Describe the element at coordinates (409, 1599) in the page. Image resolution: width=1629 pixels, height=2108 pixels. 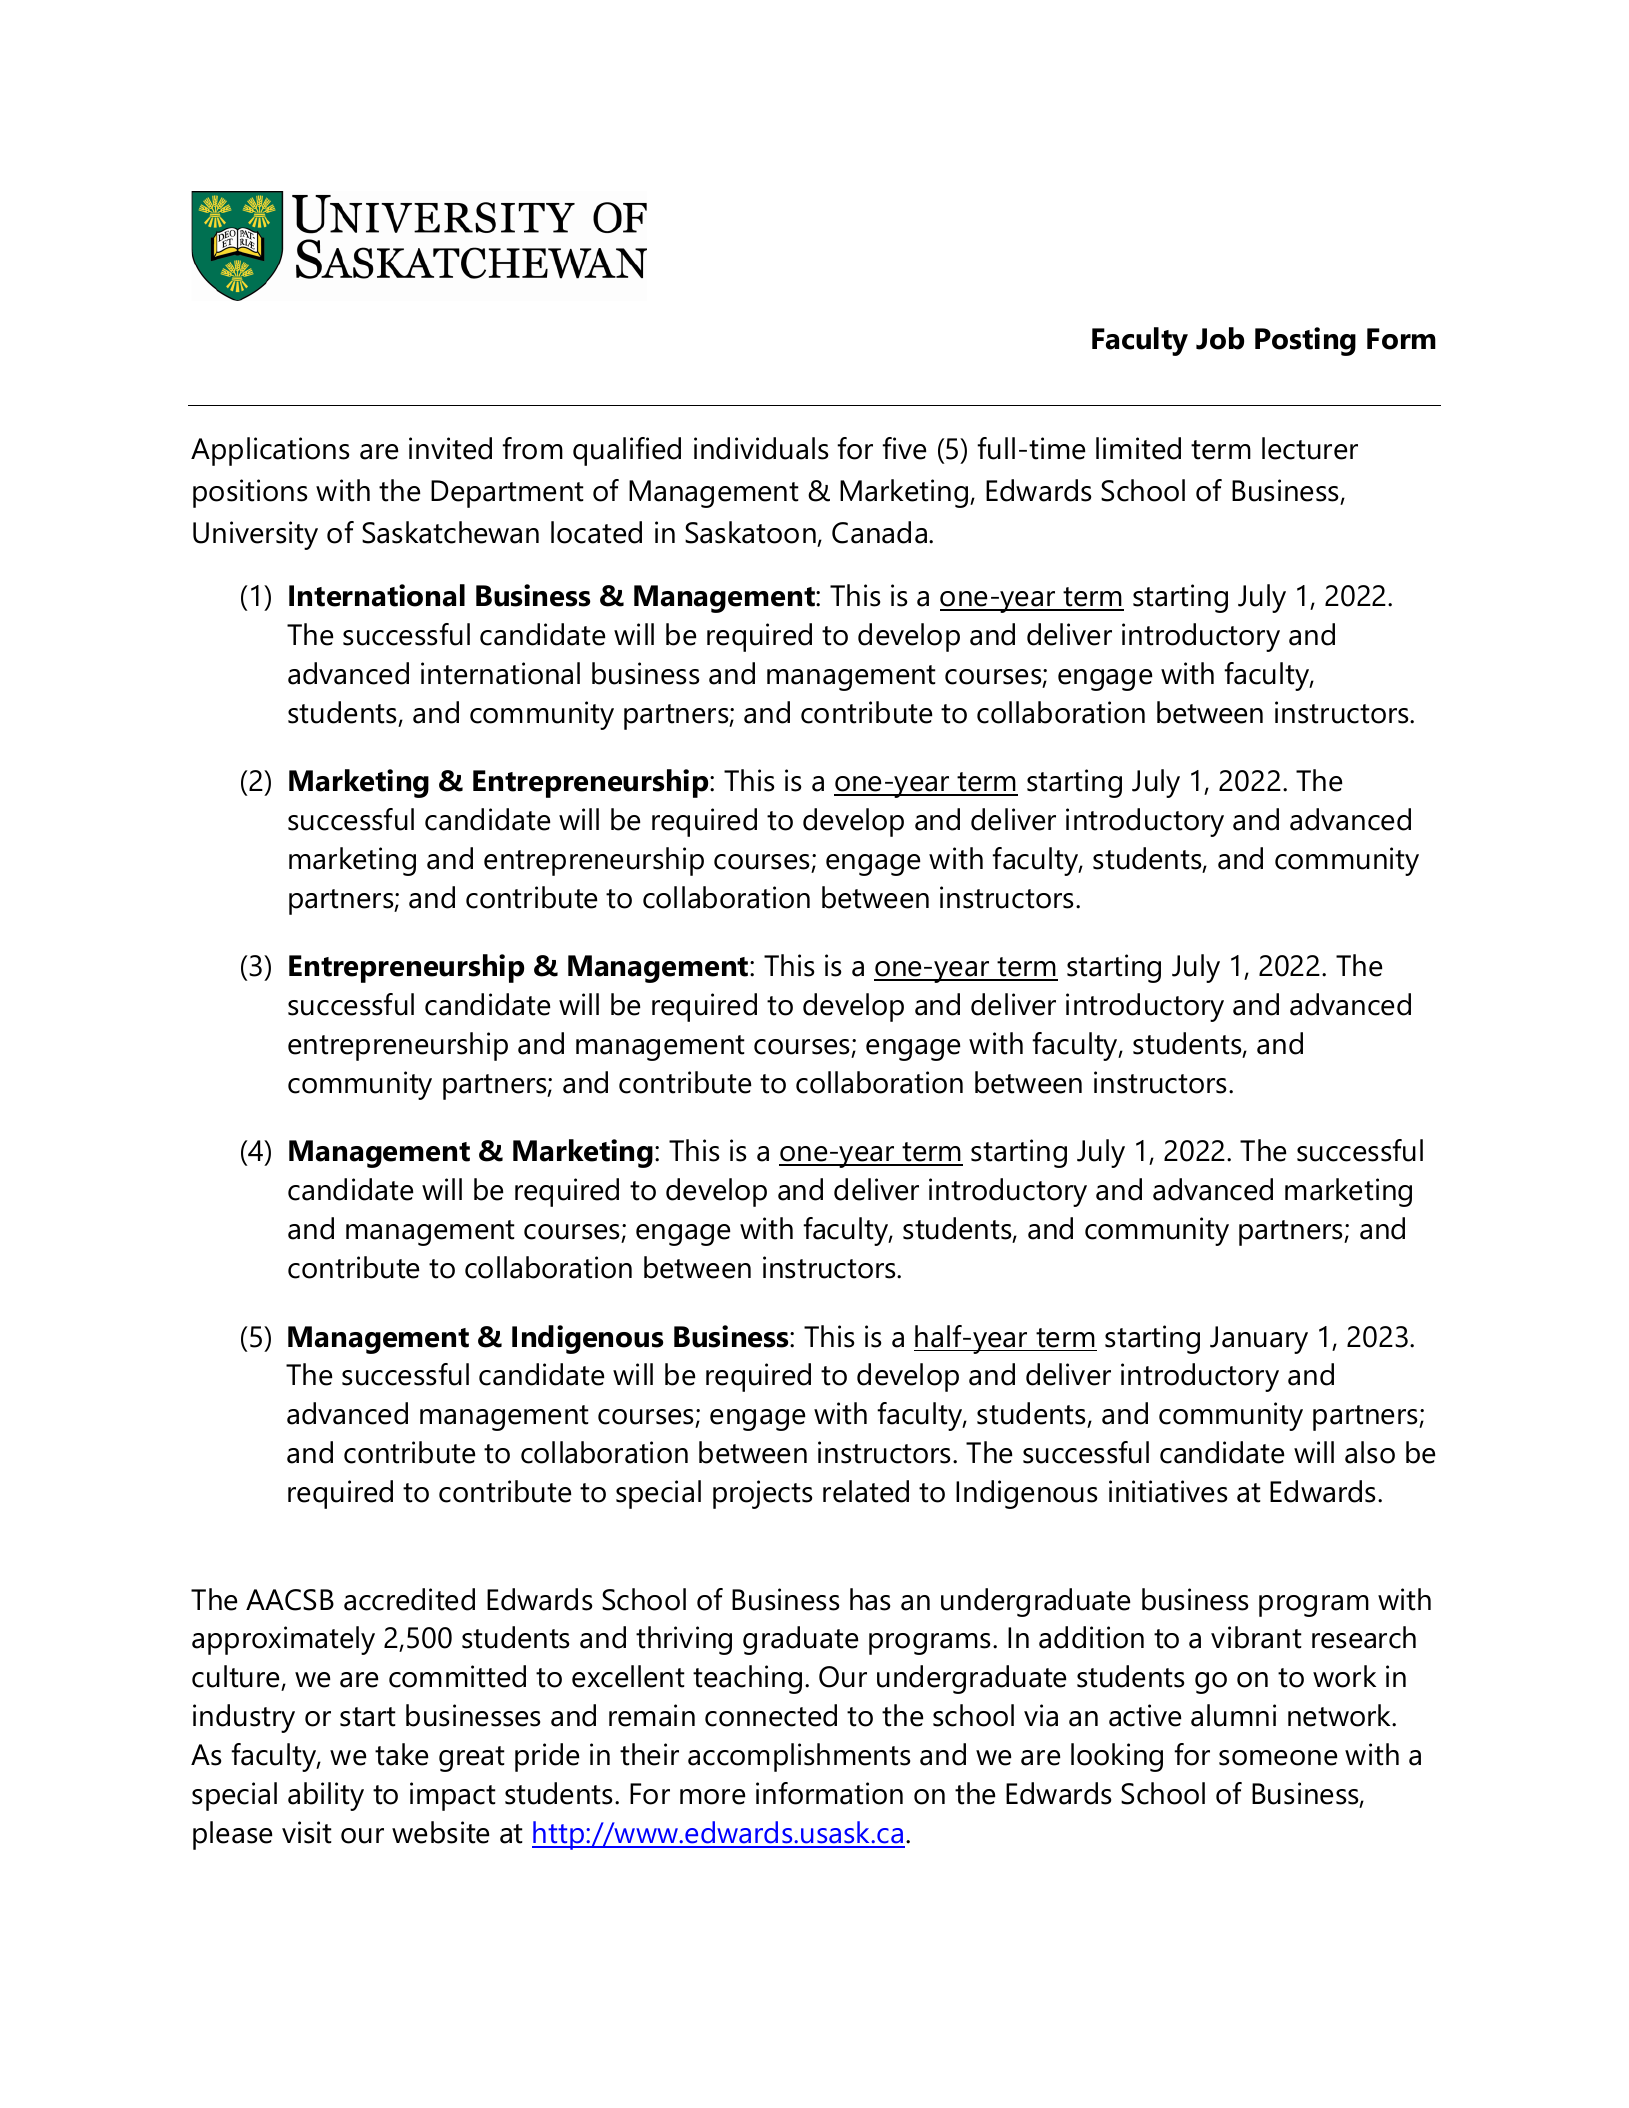
I see `accredited` at that location.
